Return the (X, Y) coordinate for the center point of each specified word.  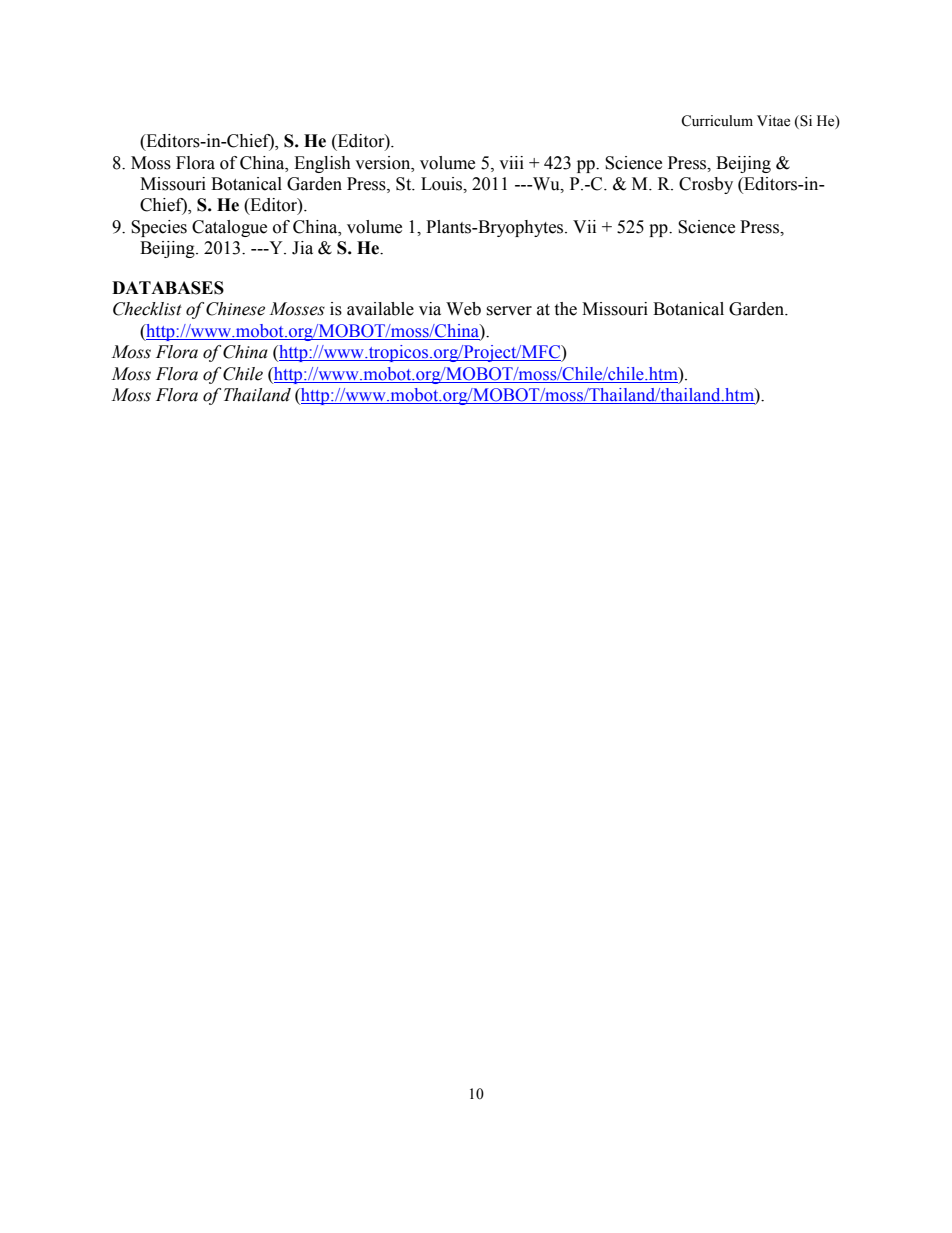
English (322, 164)
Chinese (235, 309)
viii (511, 162)
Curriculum (717, 121)
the (565, 309)
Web (463, 309)
